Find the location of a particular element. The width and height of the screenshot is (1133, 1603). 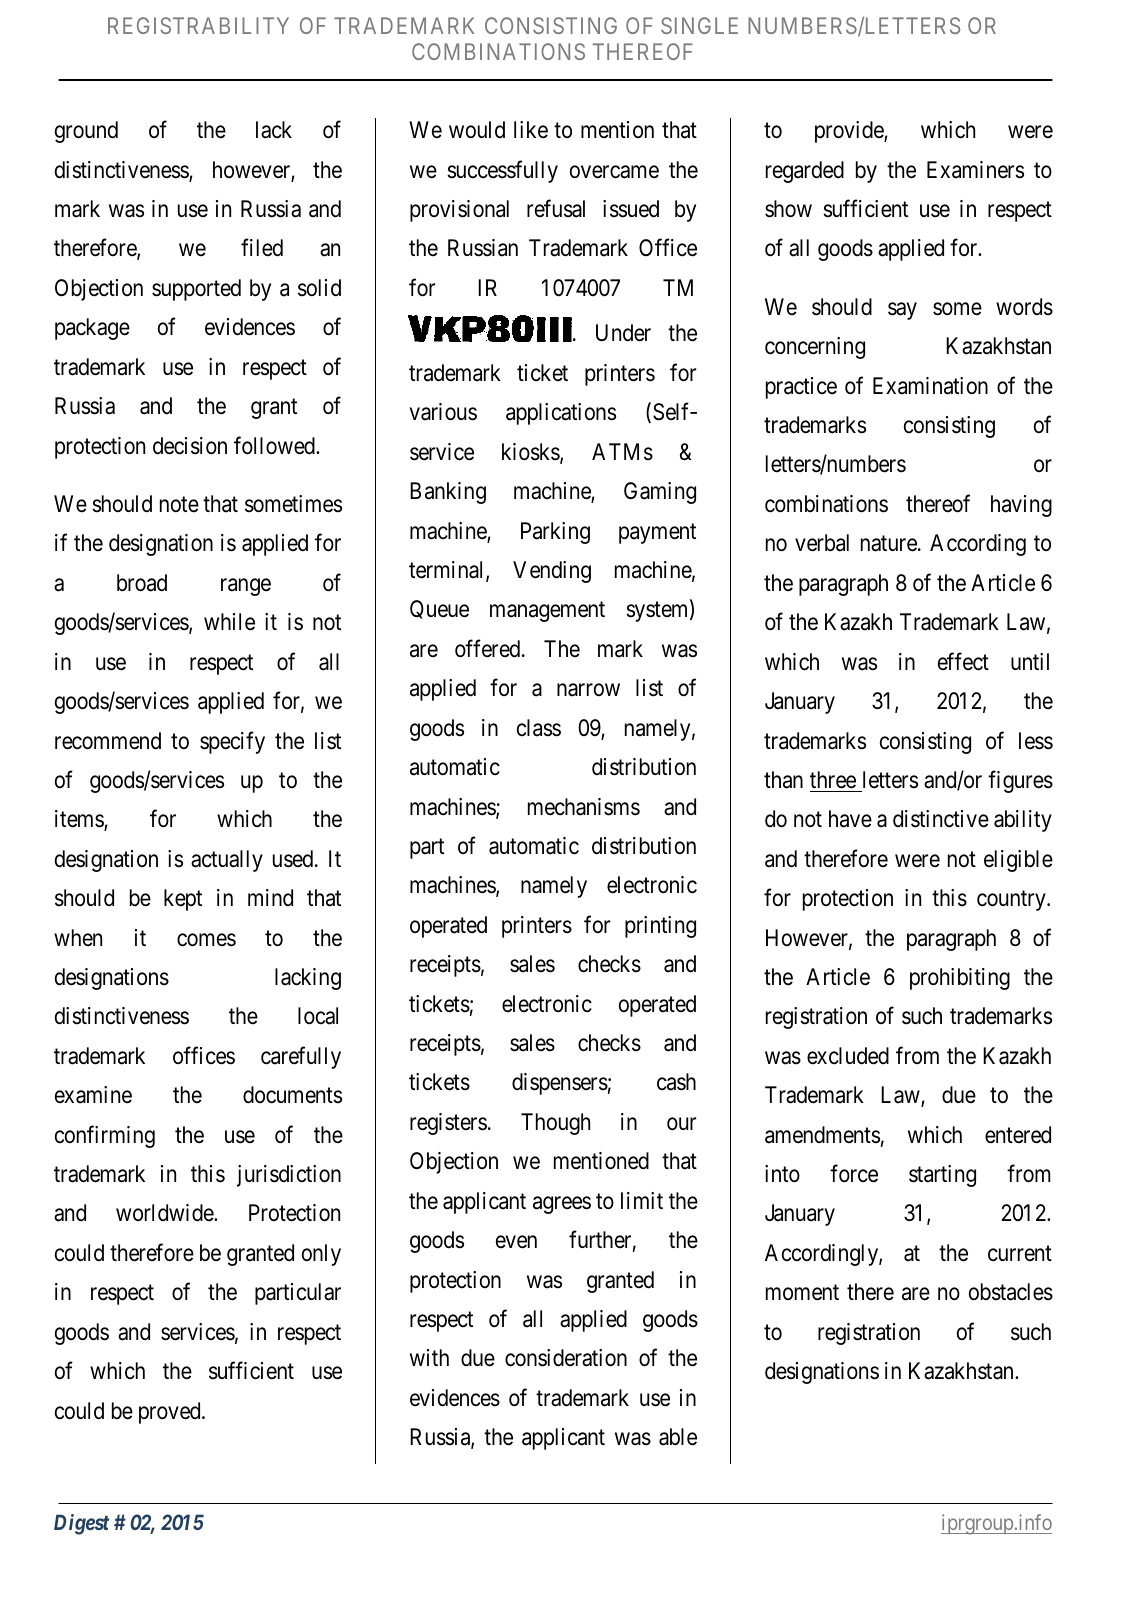

dispensers is located at coordinates (560, 1084).
